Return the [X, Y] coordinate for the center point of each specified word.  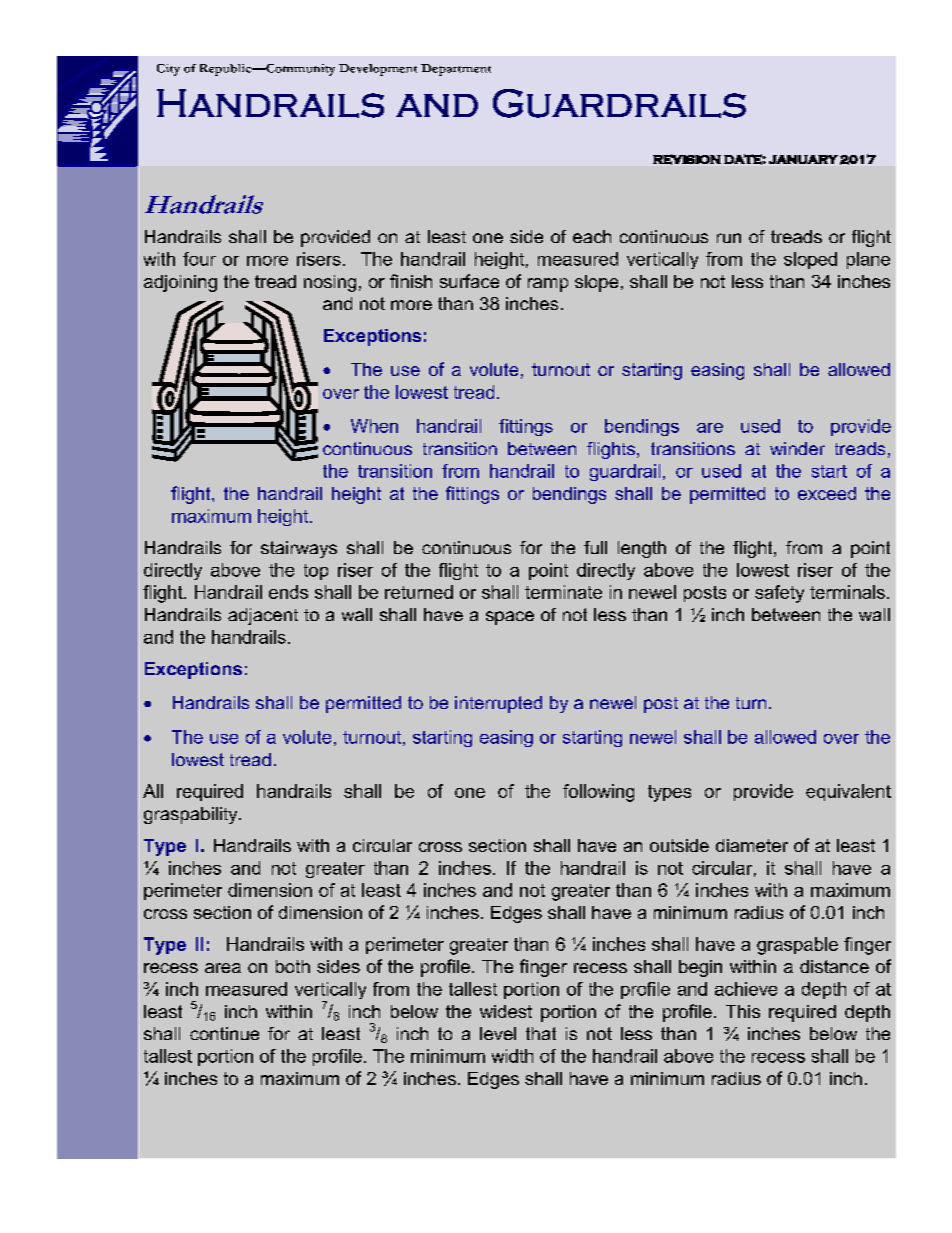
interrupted [498, 704]
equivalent [848, 792]
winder [797, 448]
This [743, 1011]
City [168, 70]
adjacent [263, 616]
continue [224, 1033]
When [374, 426]
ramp [548, 285]
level [498, 1033]
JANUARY [803, 159]
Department [456, 70]
